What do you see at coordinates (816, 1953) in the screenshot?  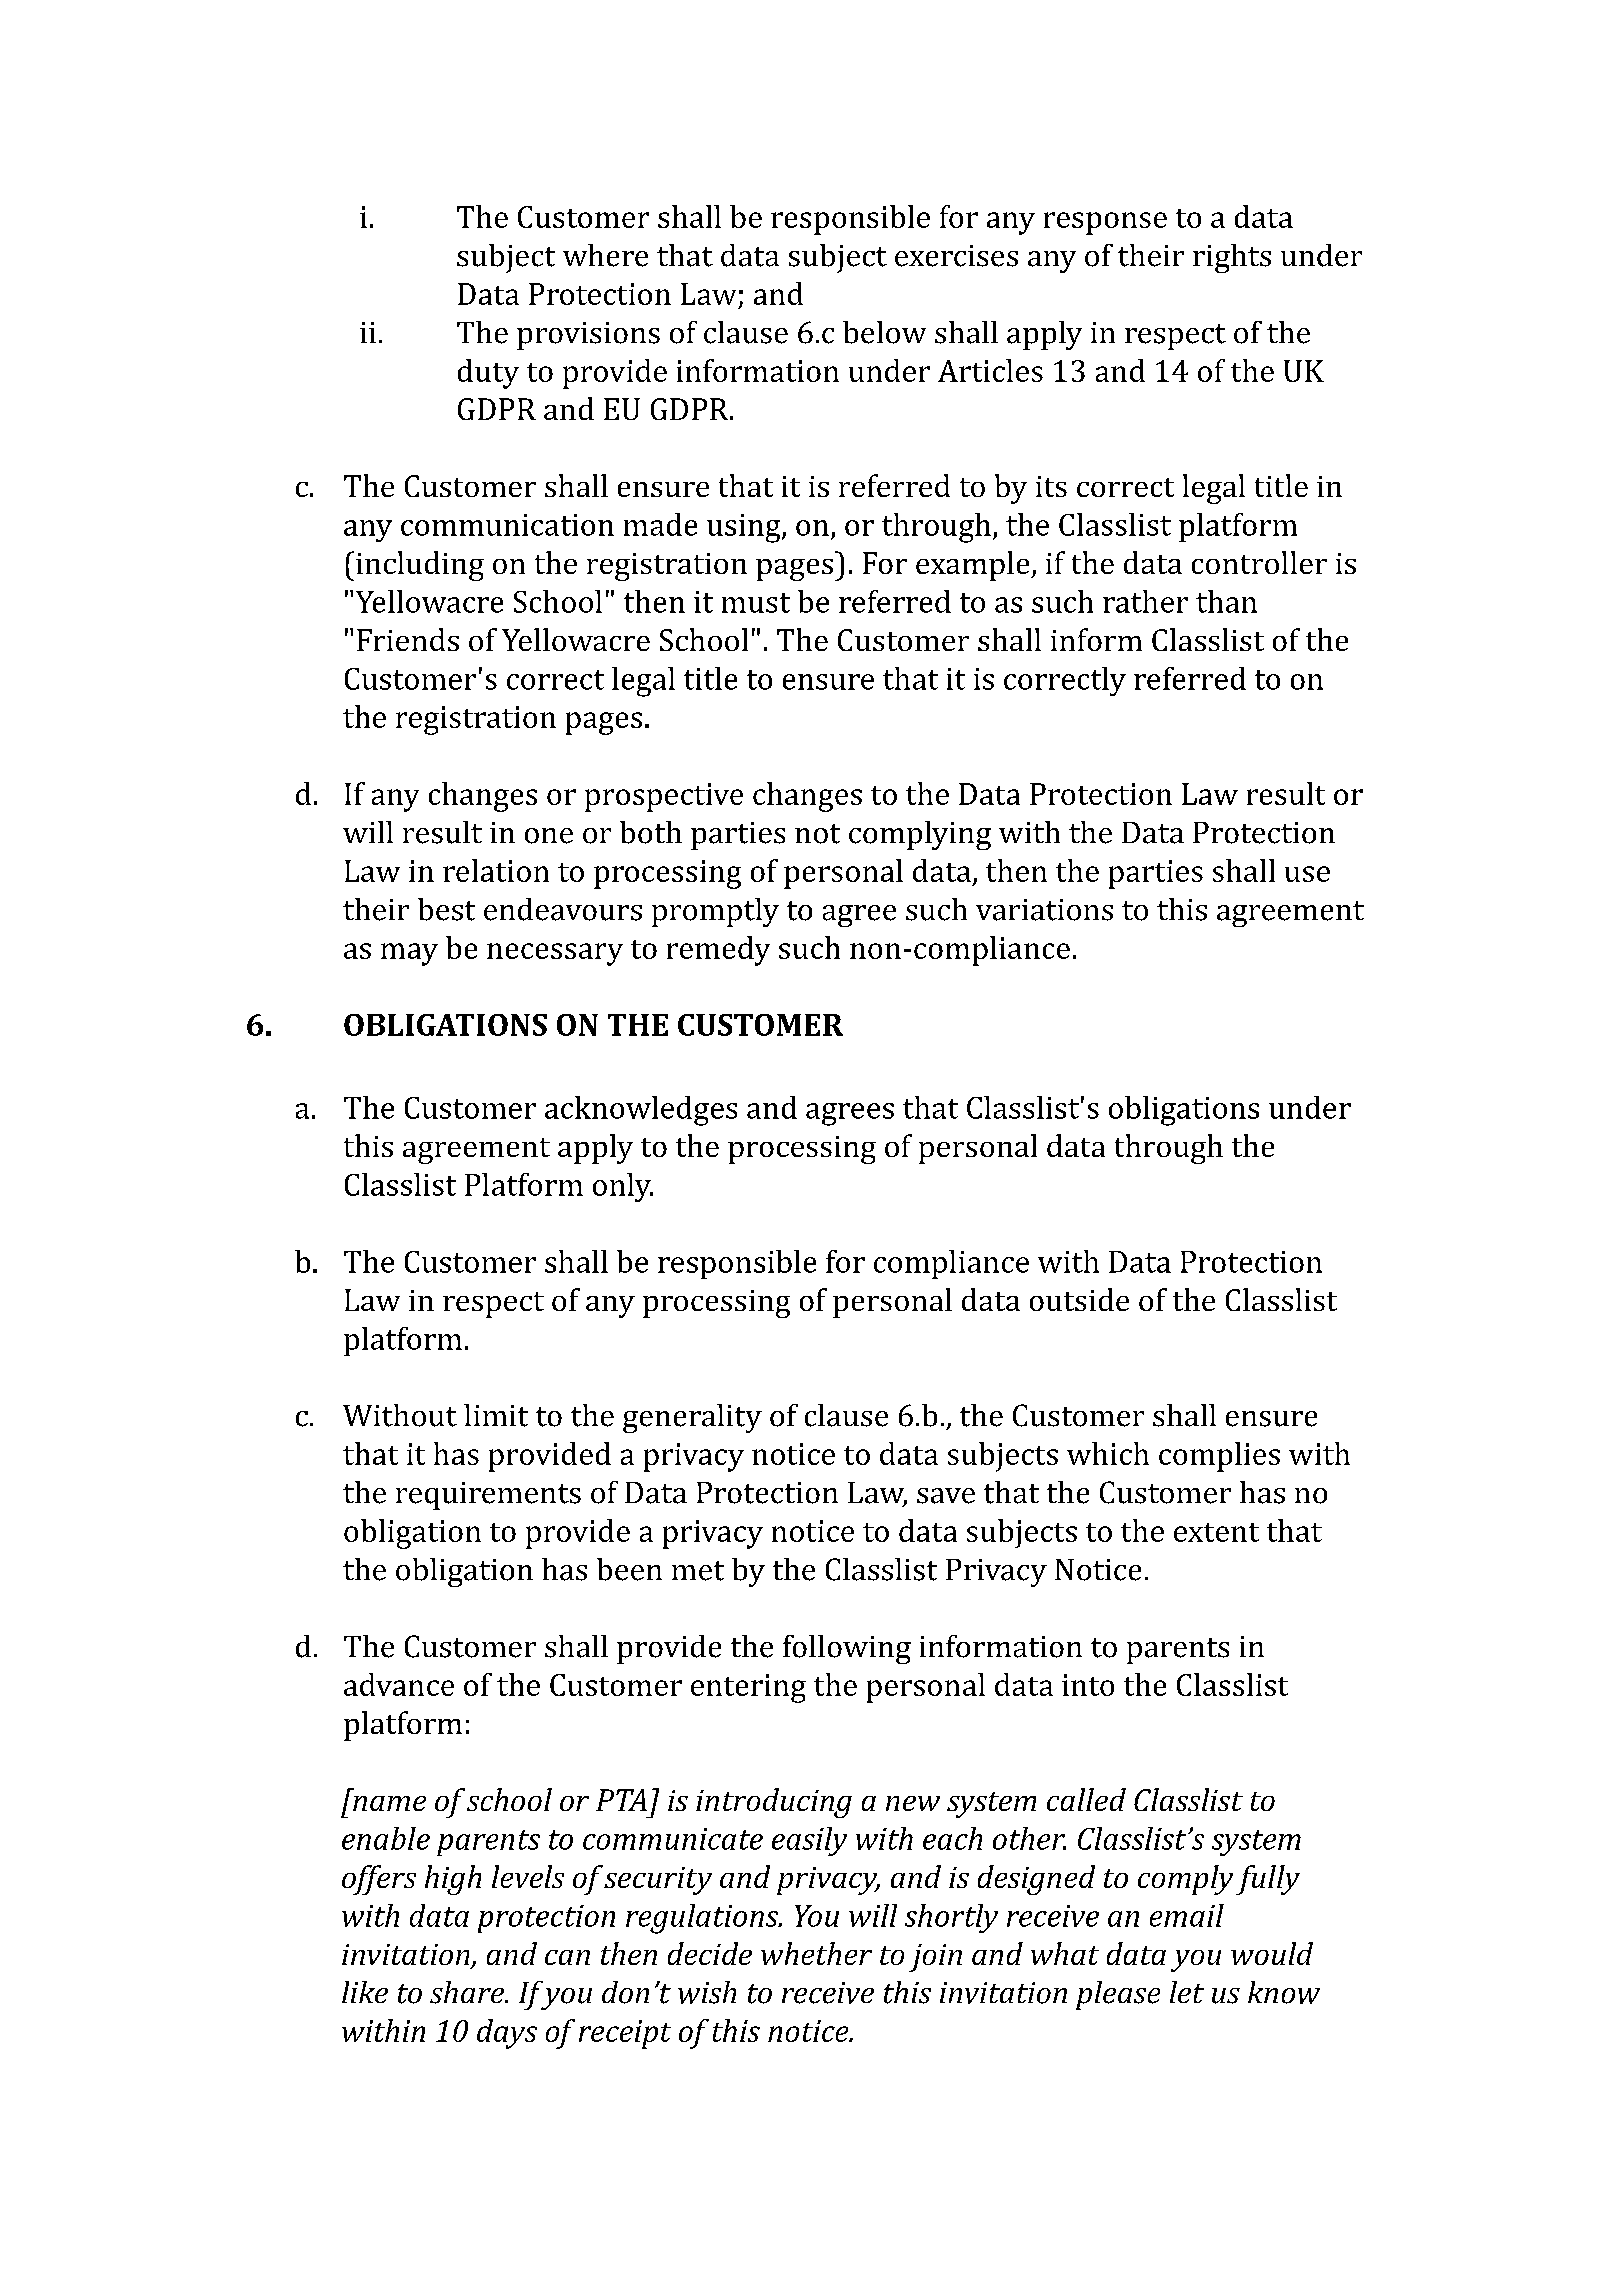 I see `whether` at bounding box center [816, 1953].
